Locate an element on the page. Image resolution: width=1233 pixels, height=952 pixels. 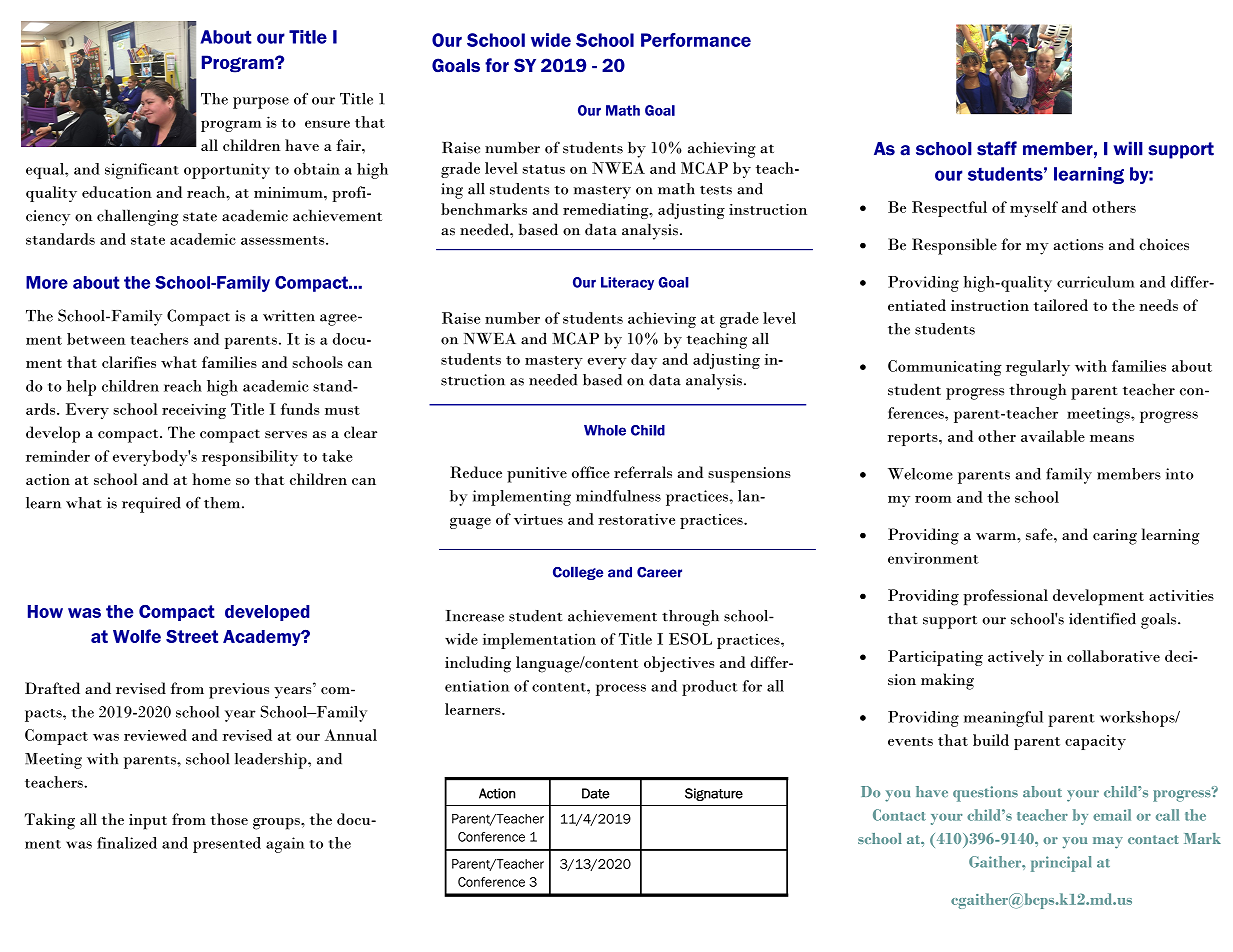
Street is located at coordinates (192, 636).
